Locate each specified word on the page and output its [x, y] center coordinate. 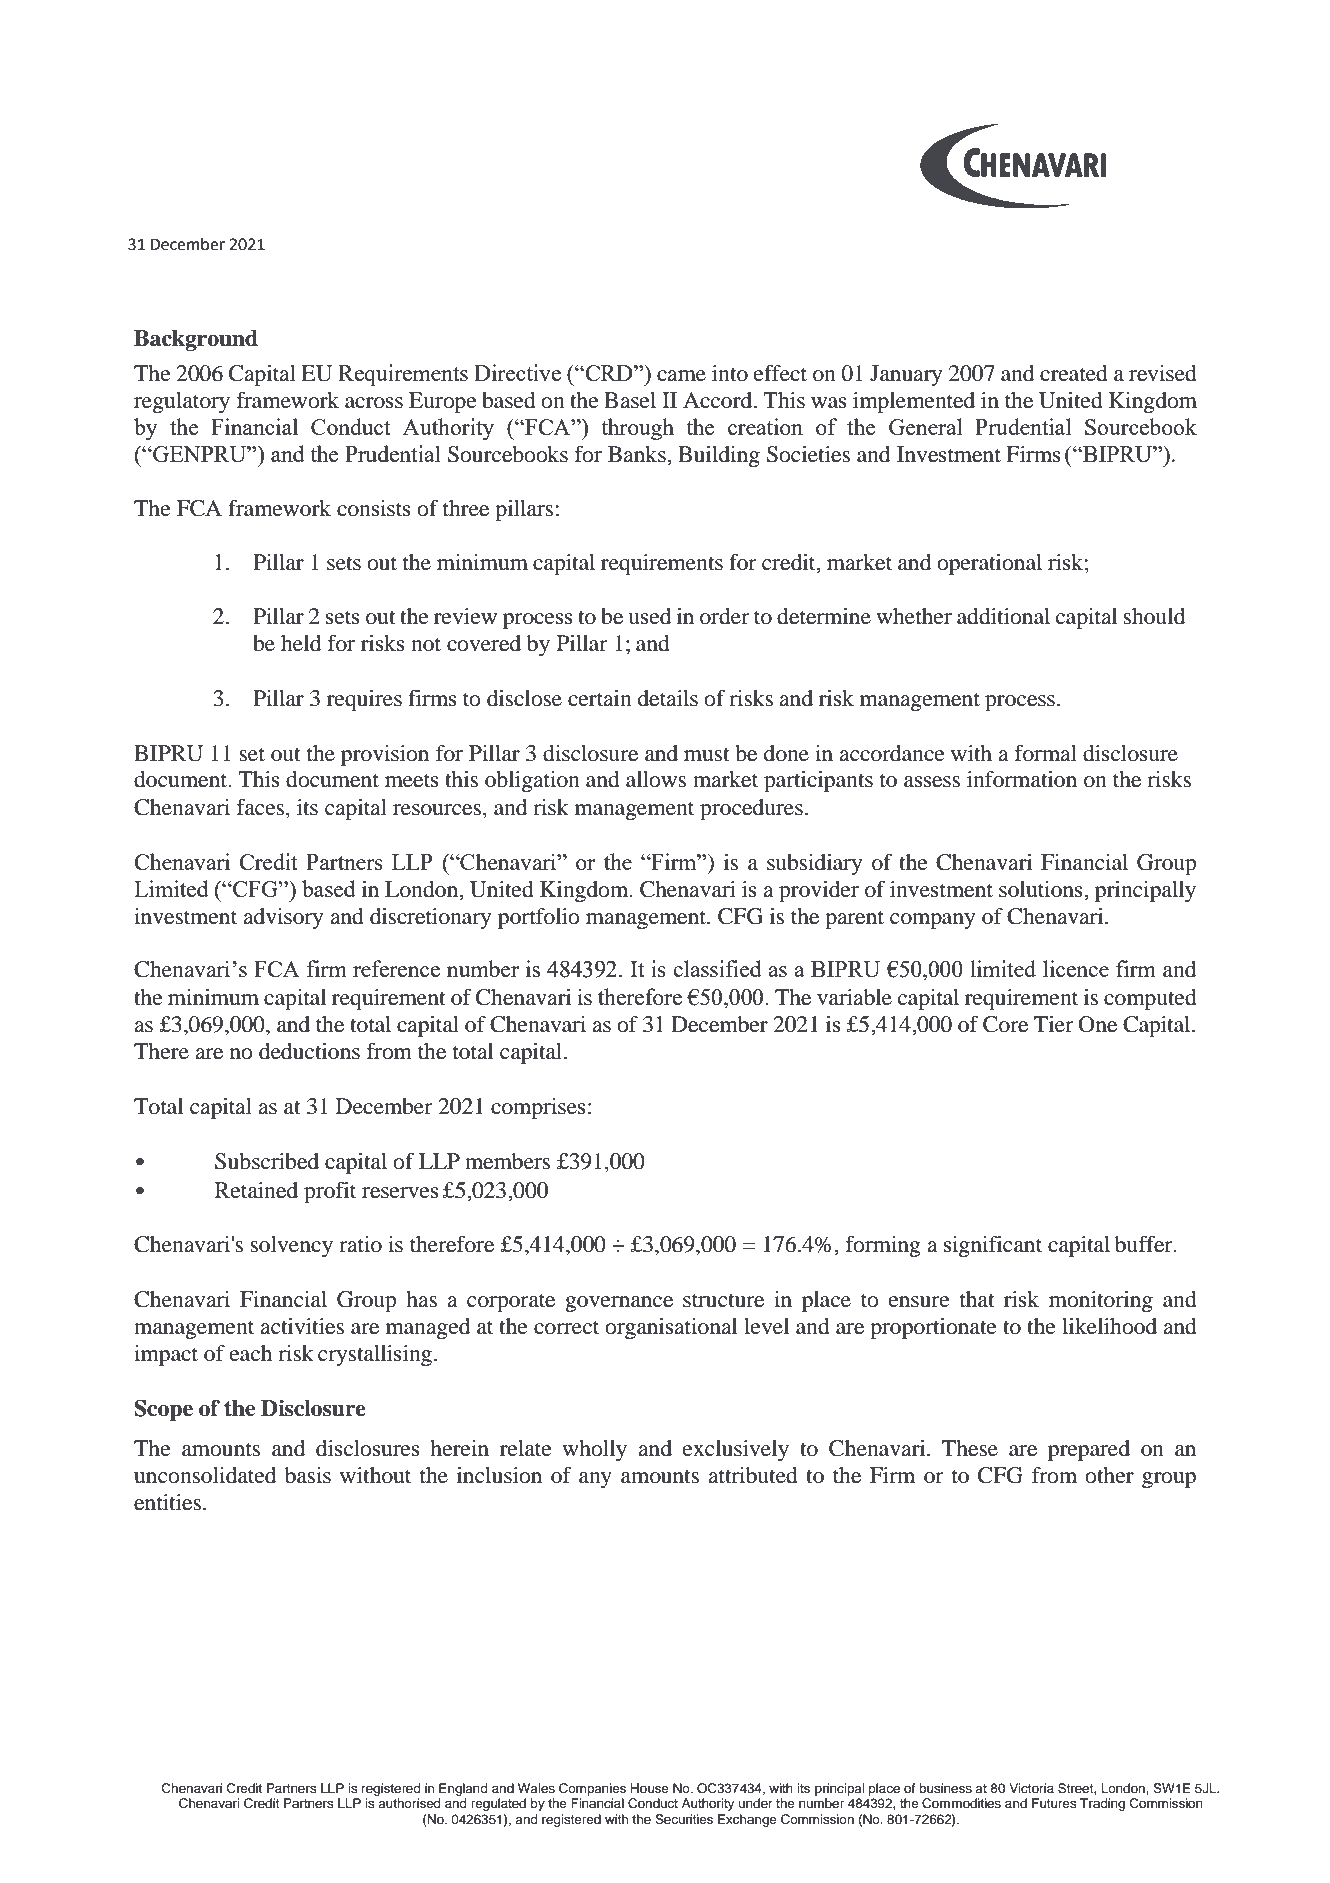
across [374, 403]
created [1074, 373]
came [681, 376]
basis [308, 1475]
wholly [594, 1450]
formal [1046, 753]
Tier [1054, 1024]
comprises [538, 1108]
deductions [309, 1051]
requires [364, 700]
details [668, 698]
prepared [1089, 1450]
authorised [409, 1803]
